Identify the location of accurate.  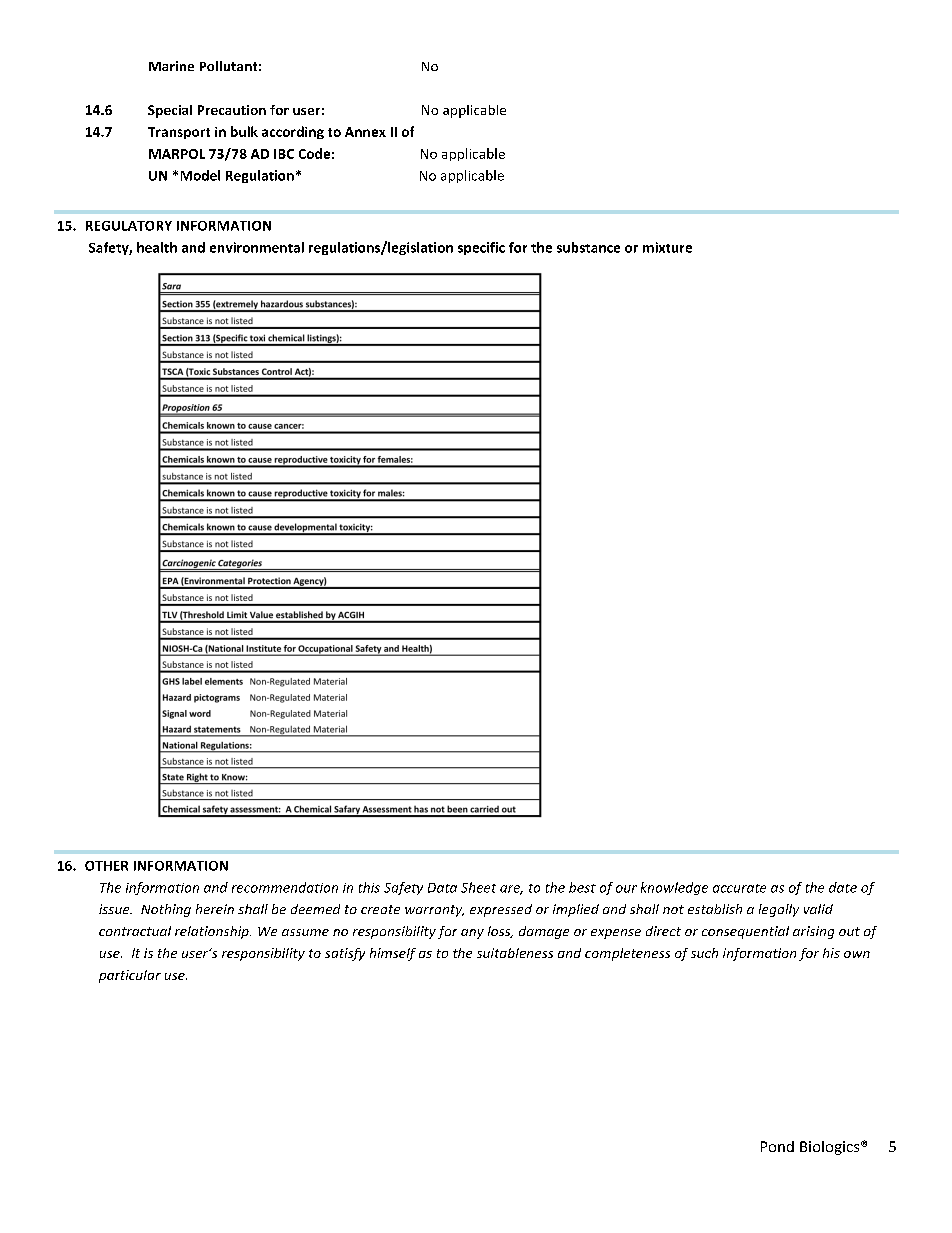
(739, 888).
